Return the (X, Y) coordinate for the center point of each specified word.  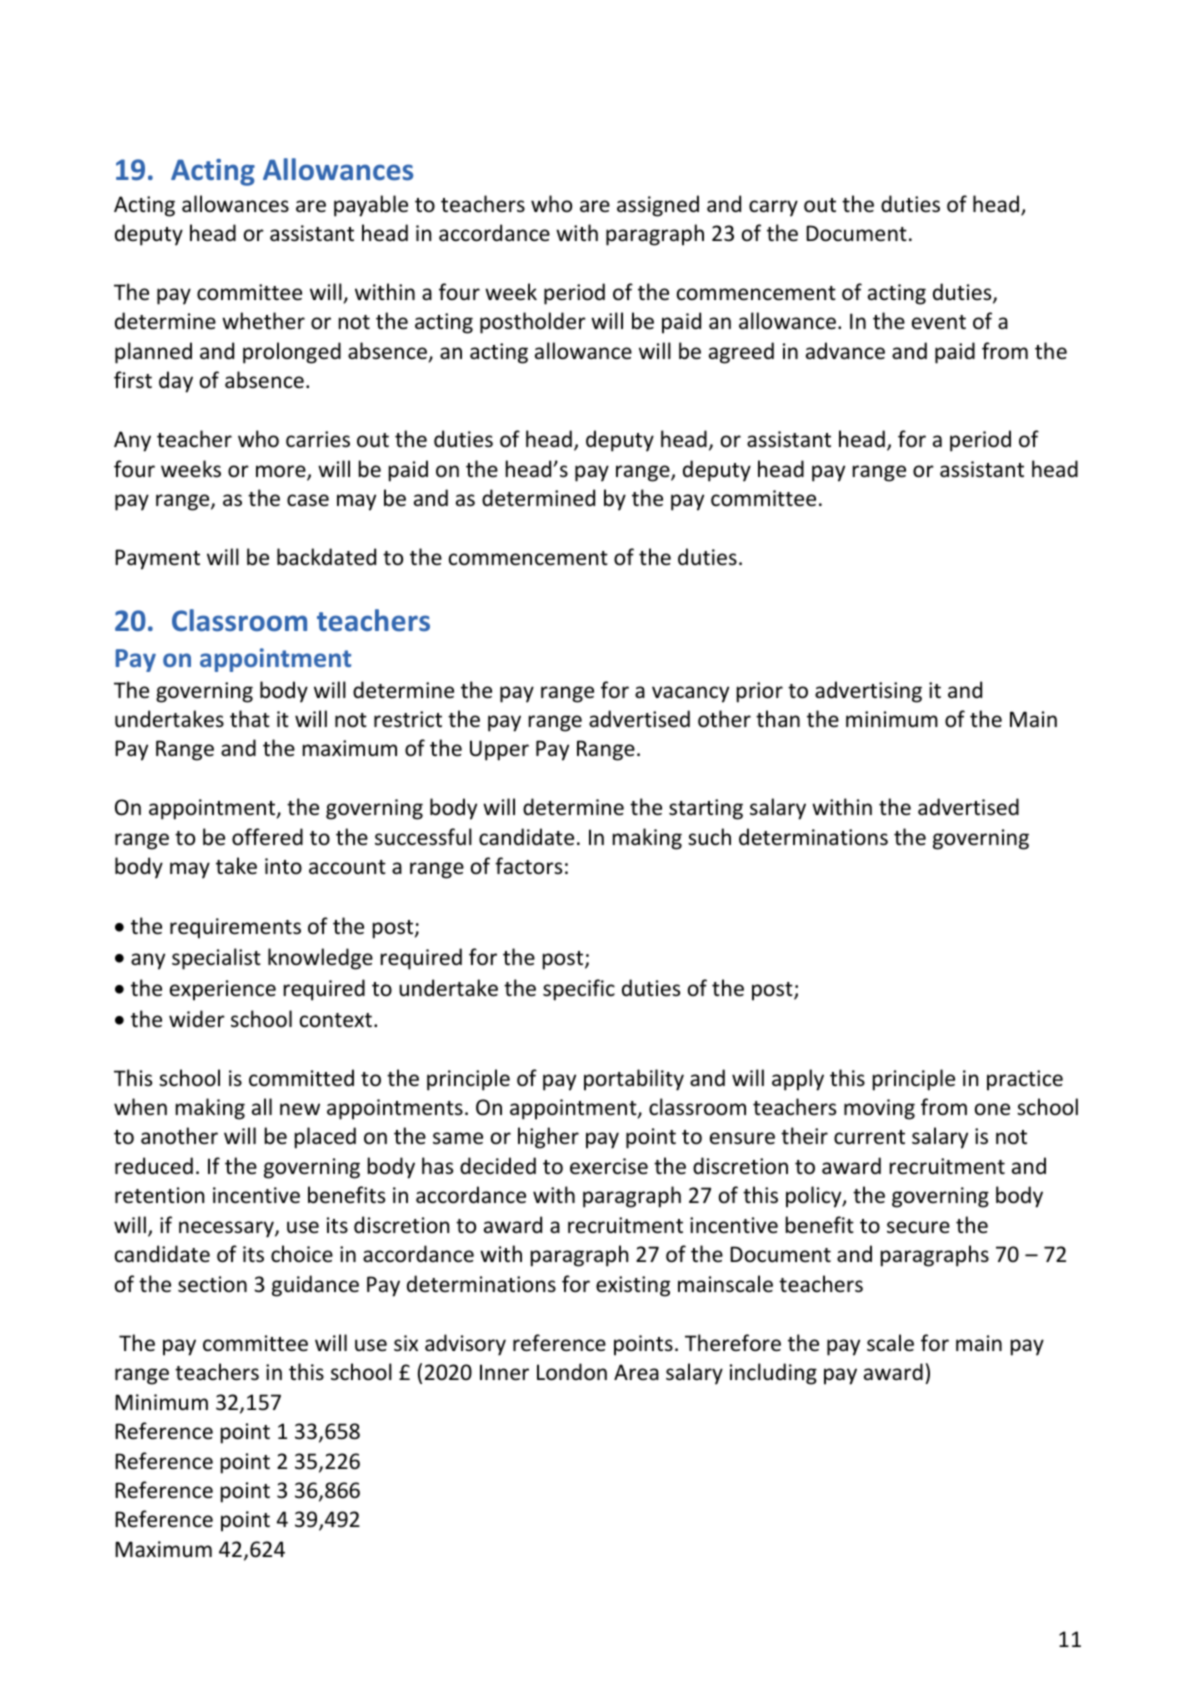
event (939, 322)
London (572, 1372)
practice (1025, 1080)
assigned (658, 206)
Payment (157, 559)
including (773, 1374)
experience (223, 990)
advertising (868, 692)
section (212, 1284)
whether (263, 320)
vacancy (690, 694)
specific (579, 990)
